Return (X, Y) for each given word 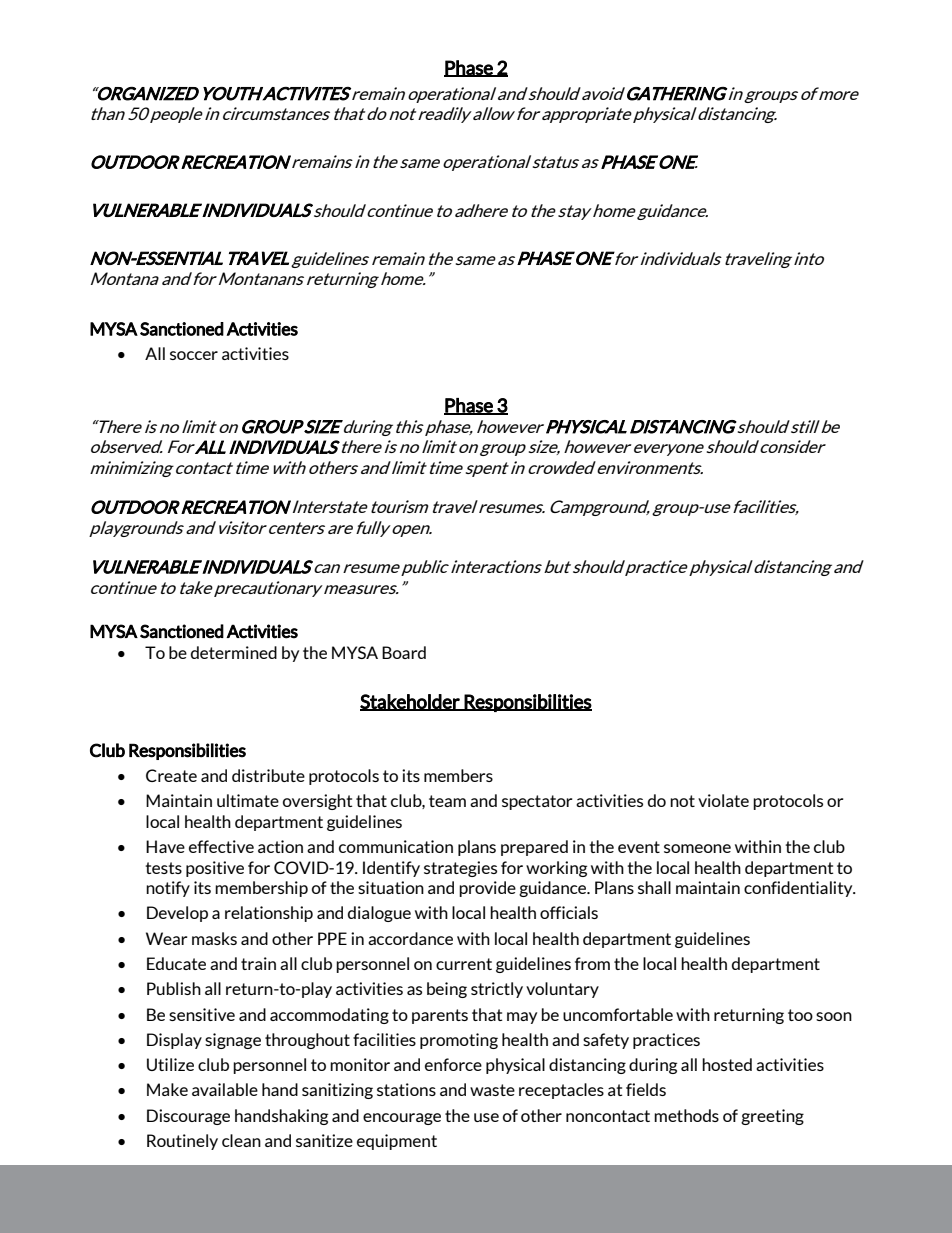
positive (215, 869)
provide (487, 889)
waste (492, 1090)
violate (723, 800)
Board (404, 652)
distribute (268, 775)
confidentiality (799, 889)
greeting (772, 1117)
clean (241, 1140)
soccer (194, 355)
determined (234, 652)
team (447, 801)
